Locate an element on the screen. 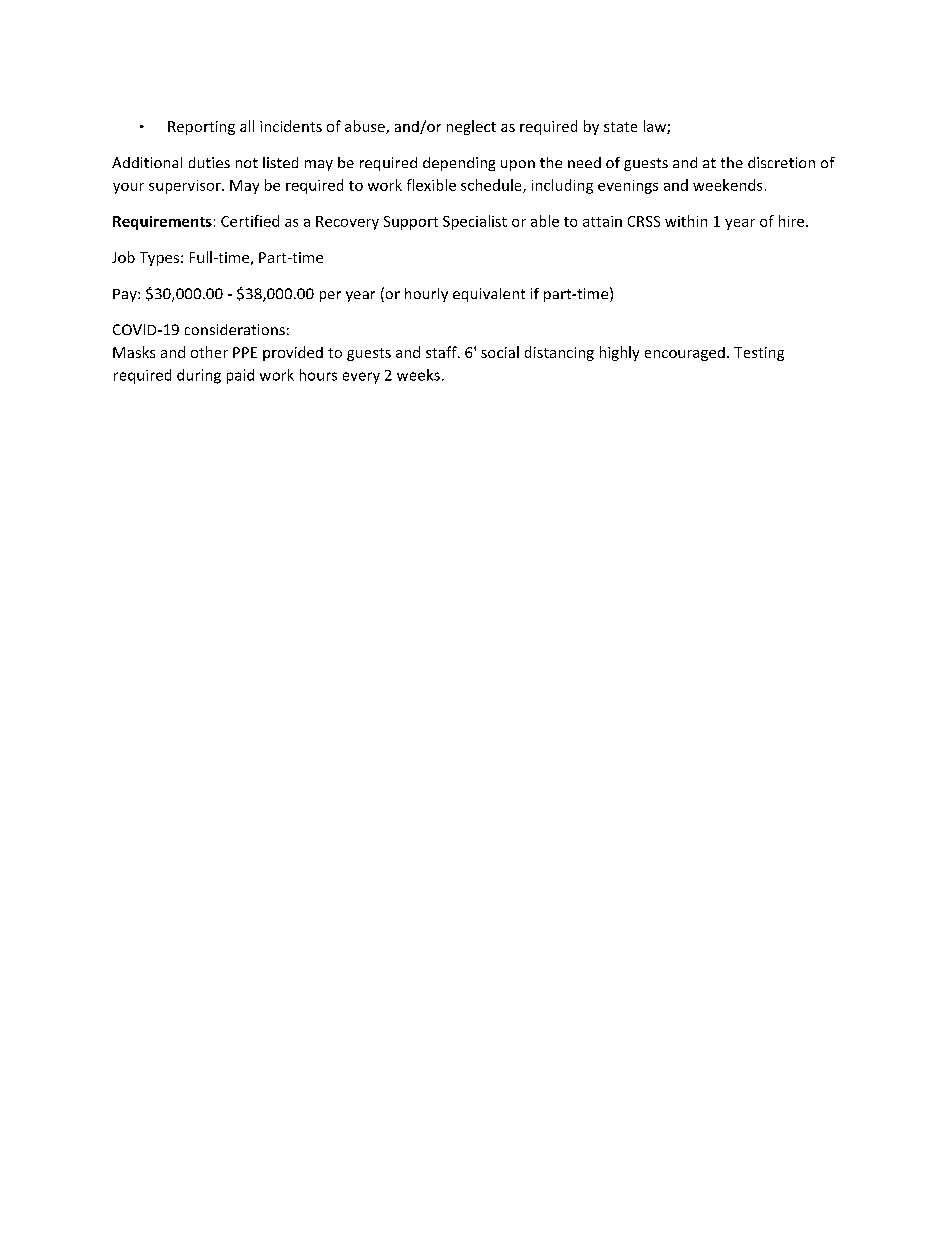  during is located at coordinates (199, 376).
